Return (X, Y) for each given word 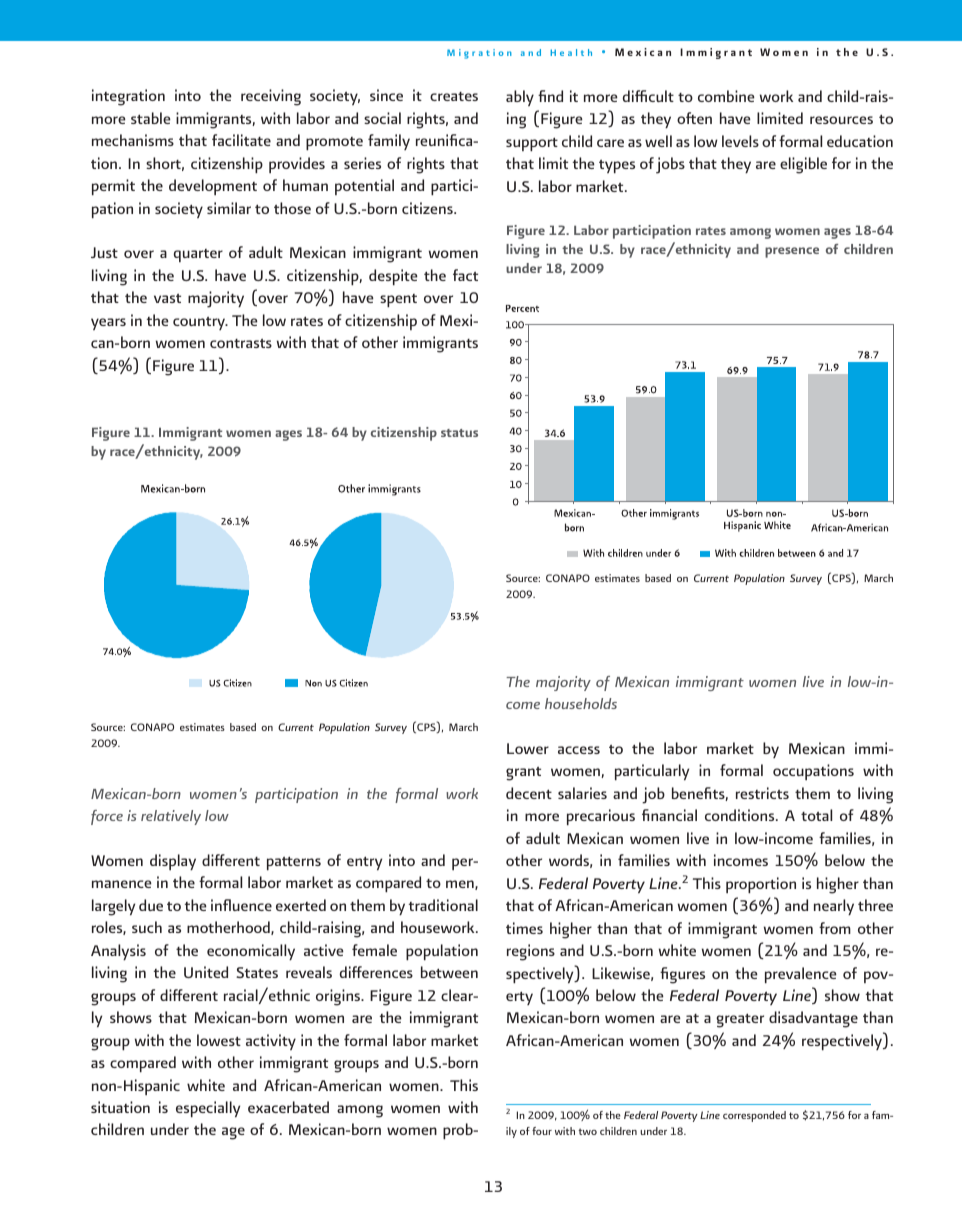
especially (208, 1109)
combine (726, 96)
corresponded (754, 1116)
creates (454, 96)
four (542, 1131)
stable (151, 118)
